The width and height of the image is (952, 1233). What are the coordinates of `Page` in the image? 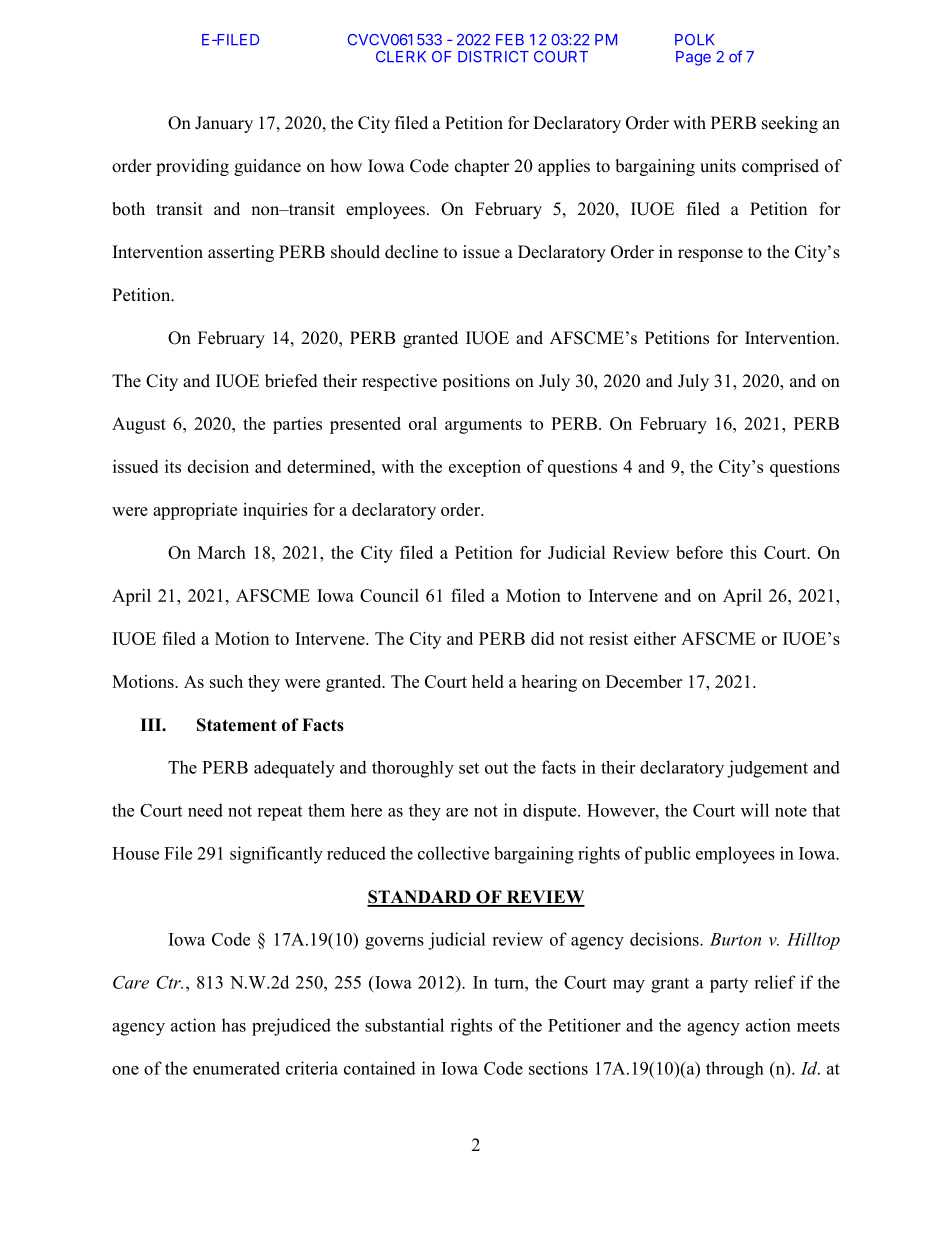 It's located at (693, 58).
